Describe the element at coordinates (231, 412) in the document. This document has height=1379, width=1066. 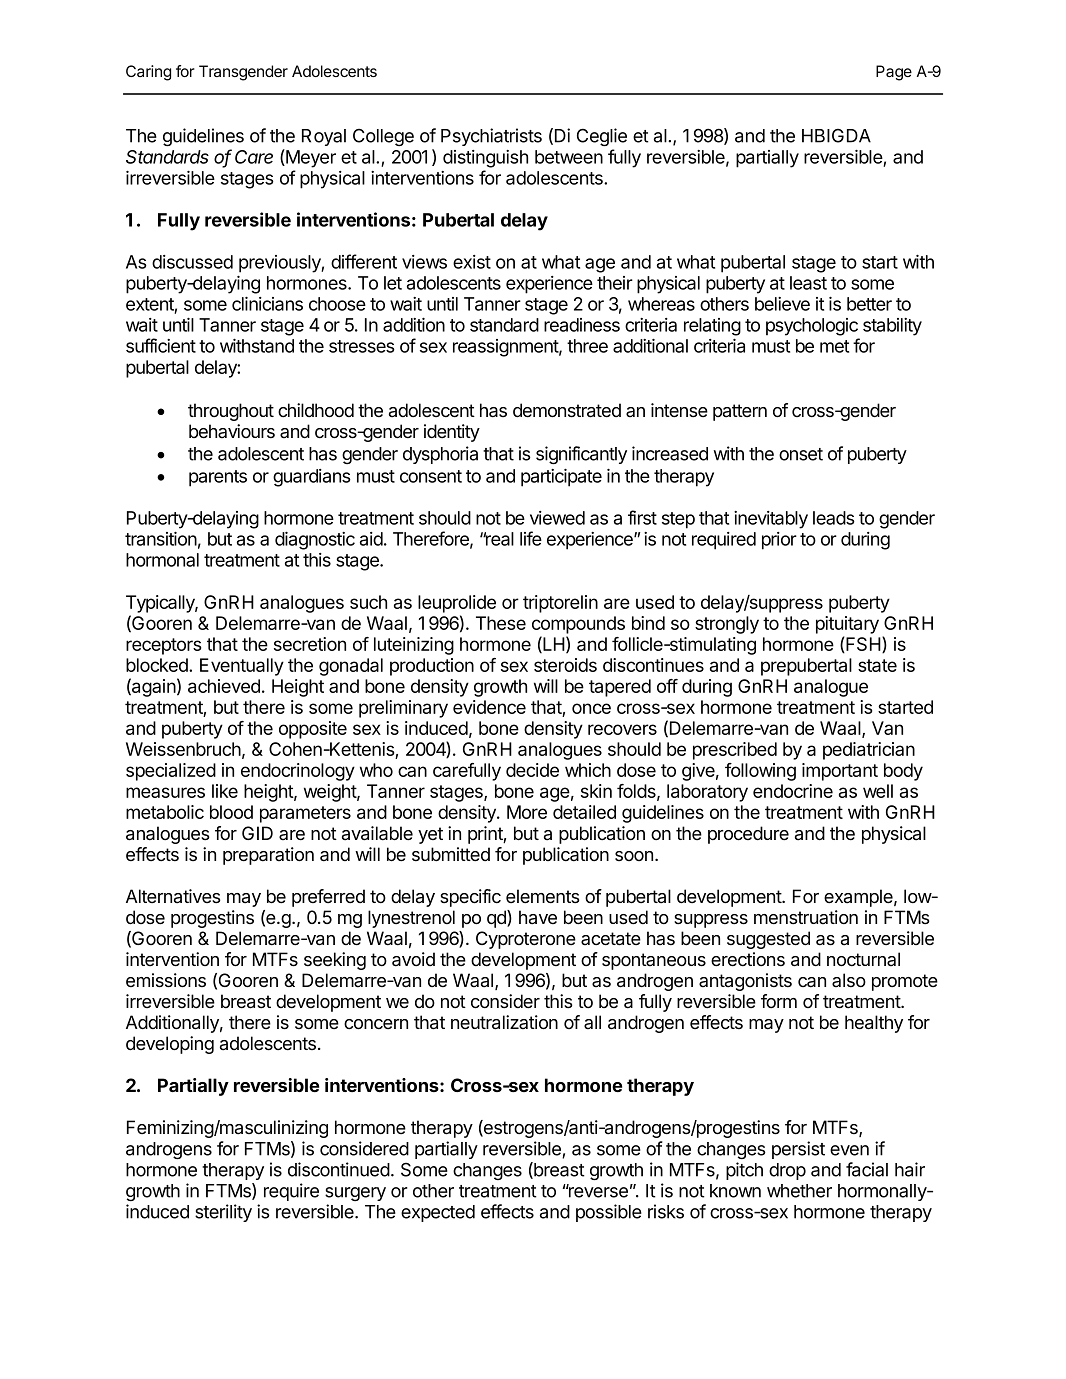
I see `throughout` at that location.
